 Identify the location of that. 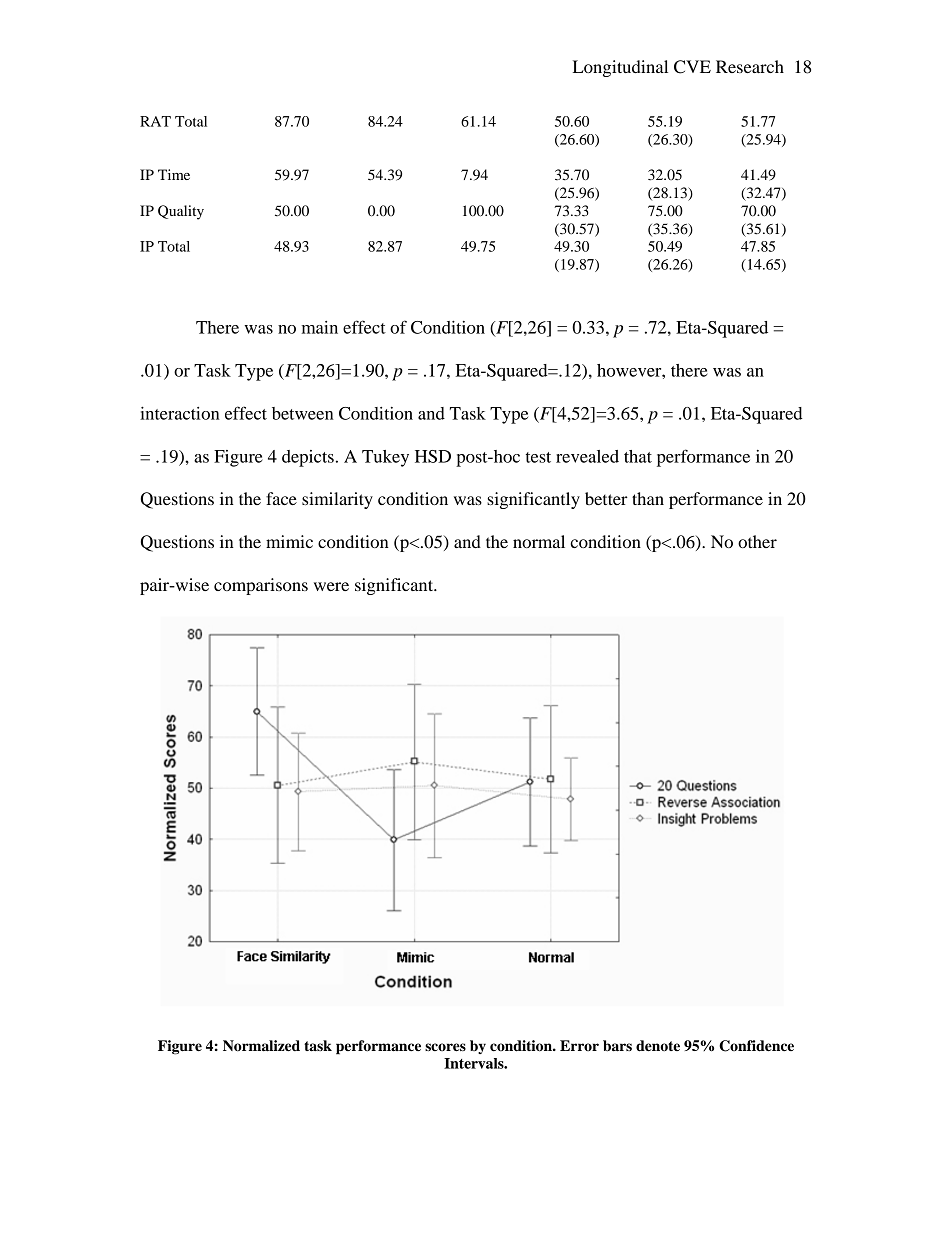
(638, 456).
